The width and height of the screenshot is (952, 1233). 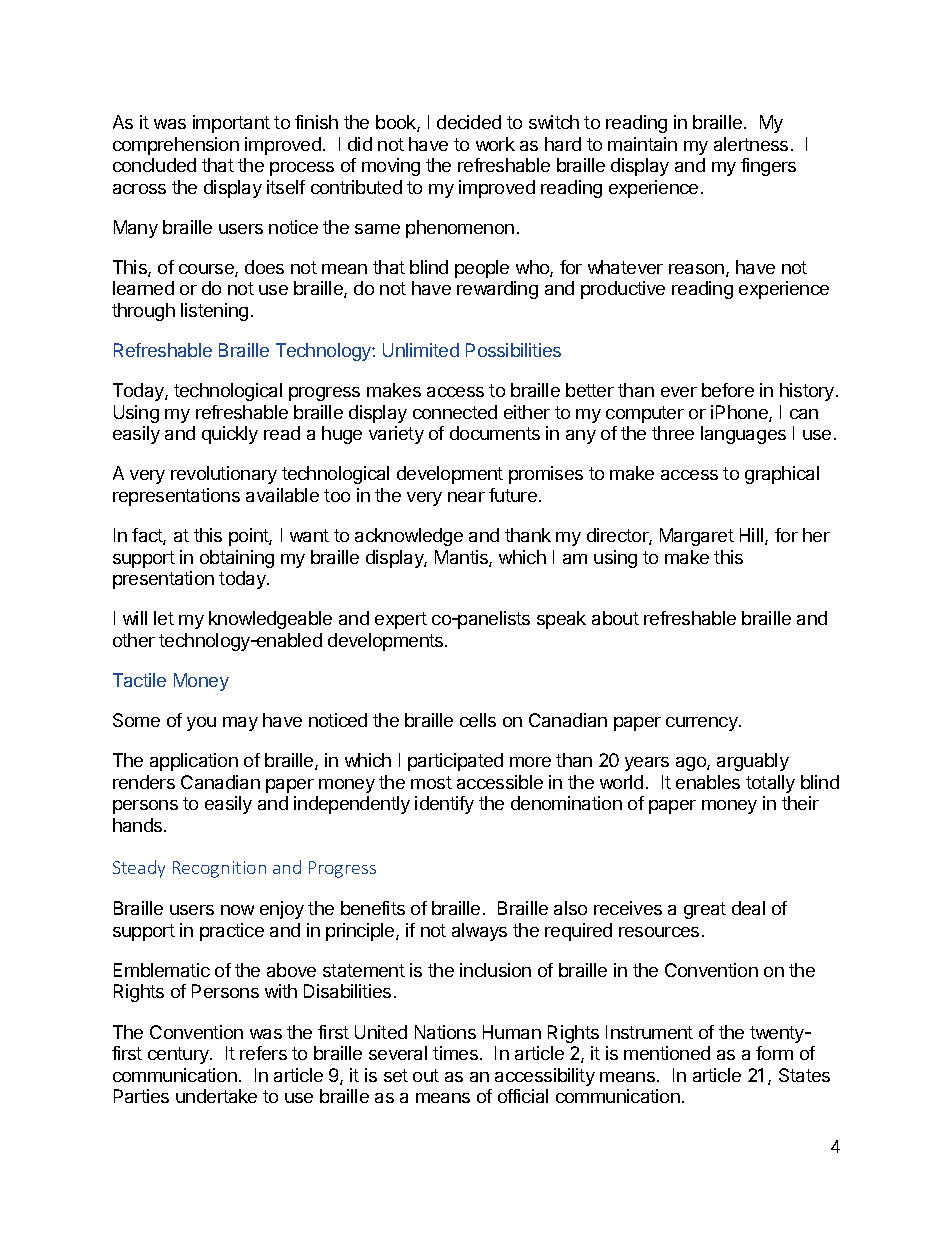 I want to click on let, so click(x=164, y=618).
